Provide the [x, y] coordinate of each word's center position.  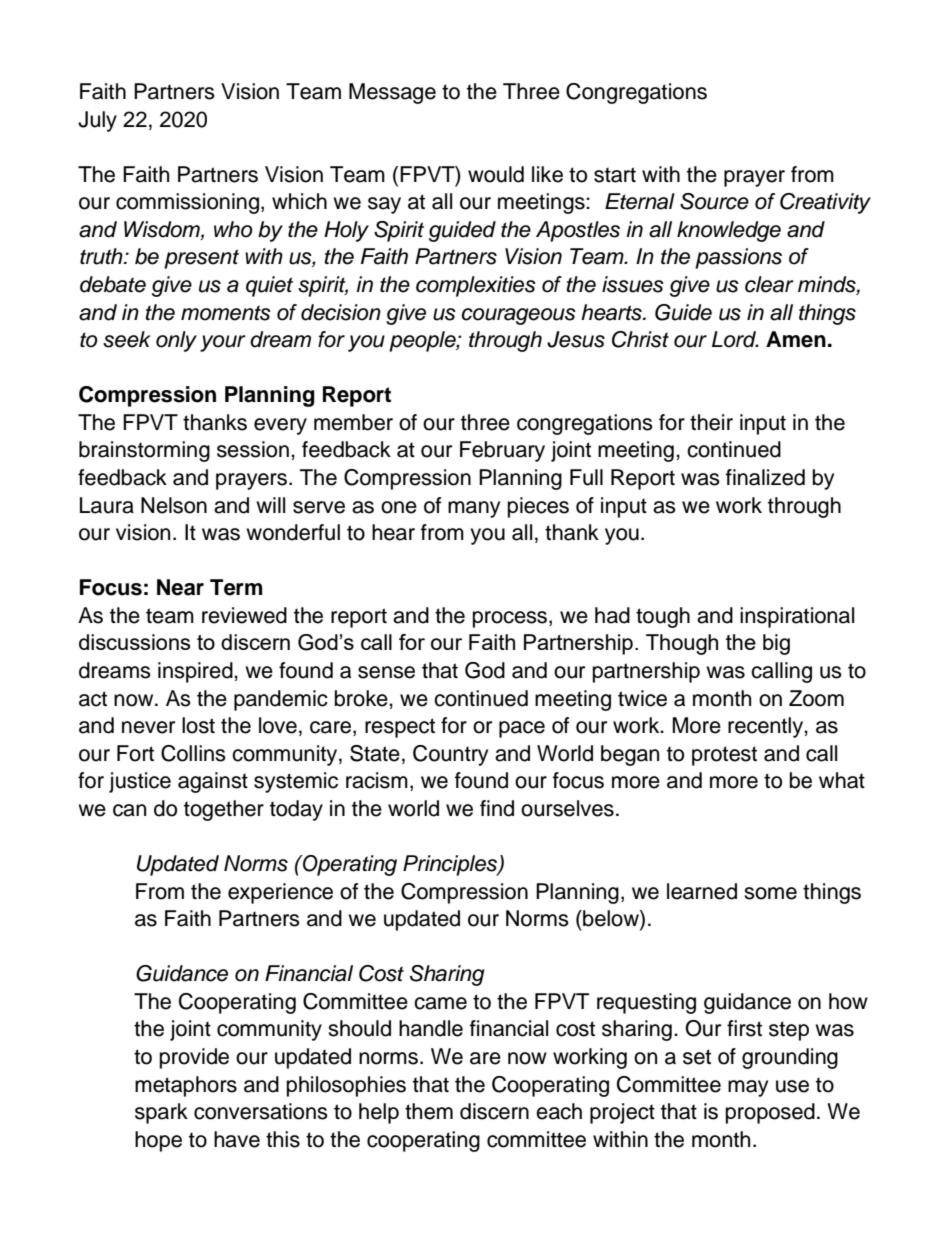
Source [714, 201]
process [511, 619]
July [97, 121]
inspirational [797, 617]
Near [180, 587]
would [496, 174]
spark [161, 1113]
